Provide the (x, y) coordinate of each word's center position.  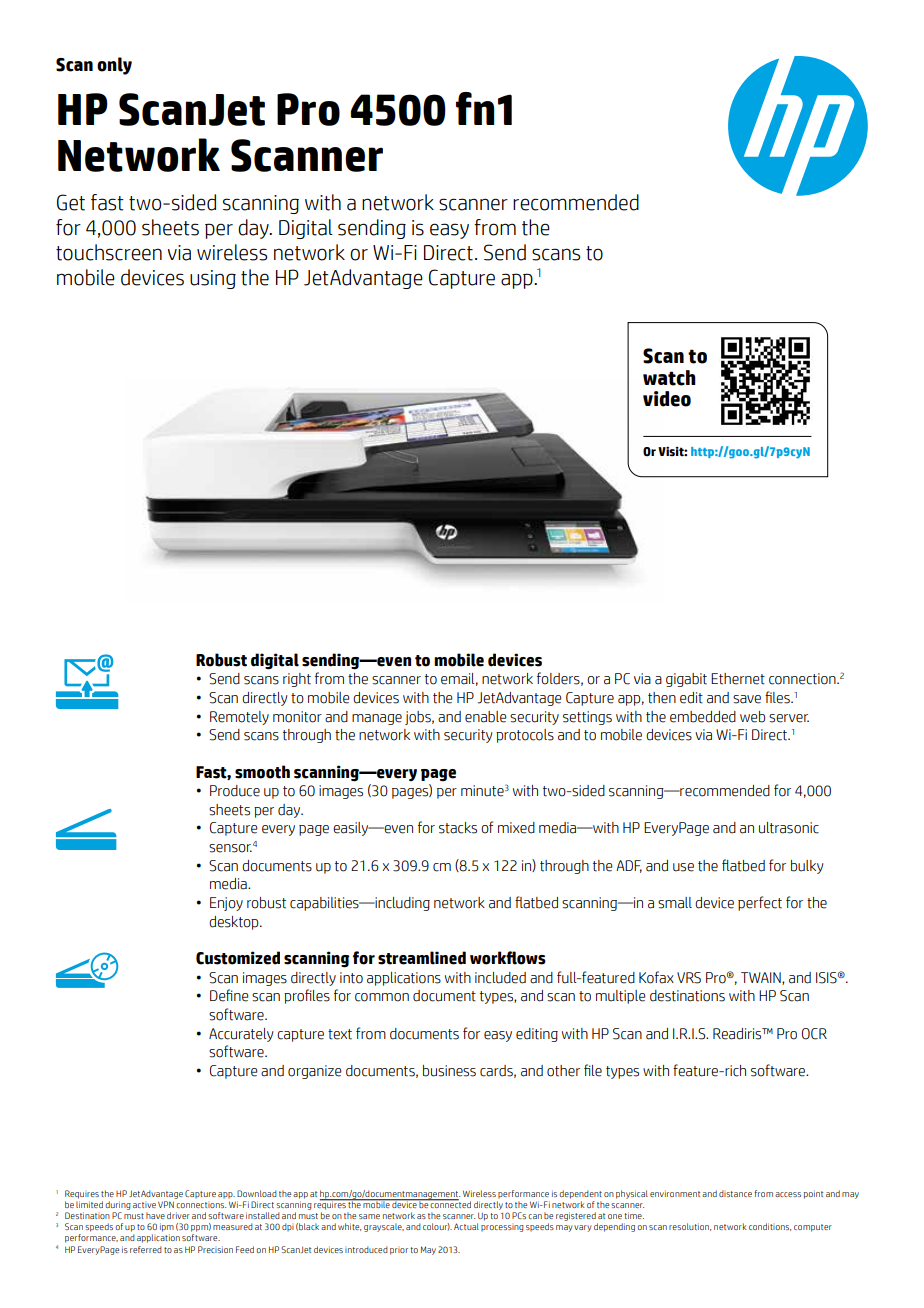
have (155, 1215)
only (114, 66)
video (667, 399)
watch (669, 378)
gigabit (686, 680)
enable (486, 717)
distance (735, 1193)
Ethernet (738, 679)
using (213, 279)
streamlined (422, 958)
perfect (760, 903)
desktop (235, 923)
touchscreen (109, 252)
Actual (466, 1226)
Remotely (239, 718)
